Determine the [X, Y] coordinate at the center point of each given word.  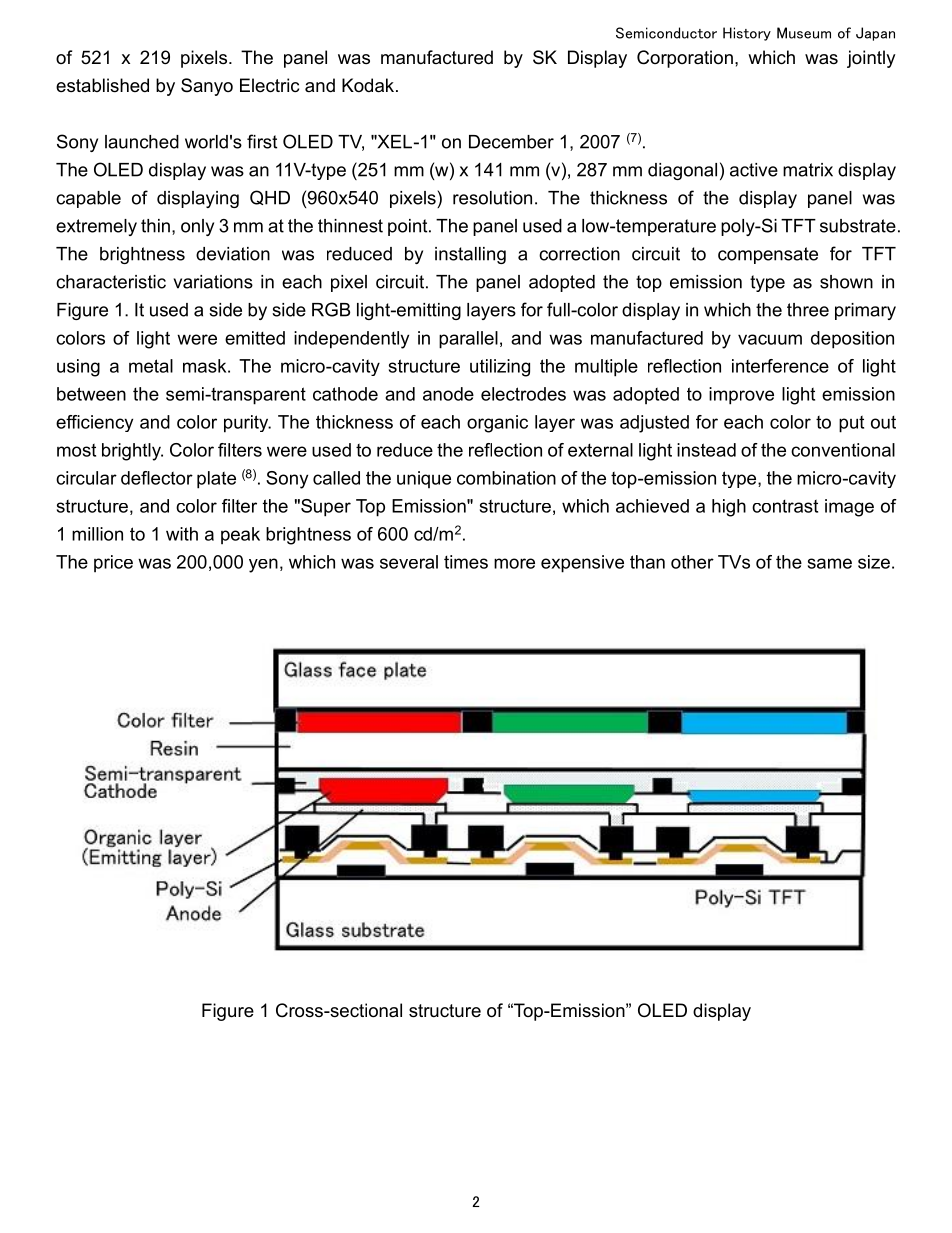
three [808, 310]
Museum [804, 33]
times [466, 562]
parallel [468, 340]
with [182, 534]
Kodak [369, 85]
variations [213, 282]
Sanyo [207, 87]
